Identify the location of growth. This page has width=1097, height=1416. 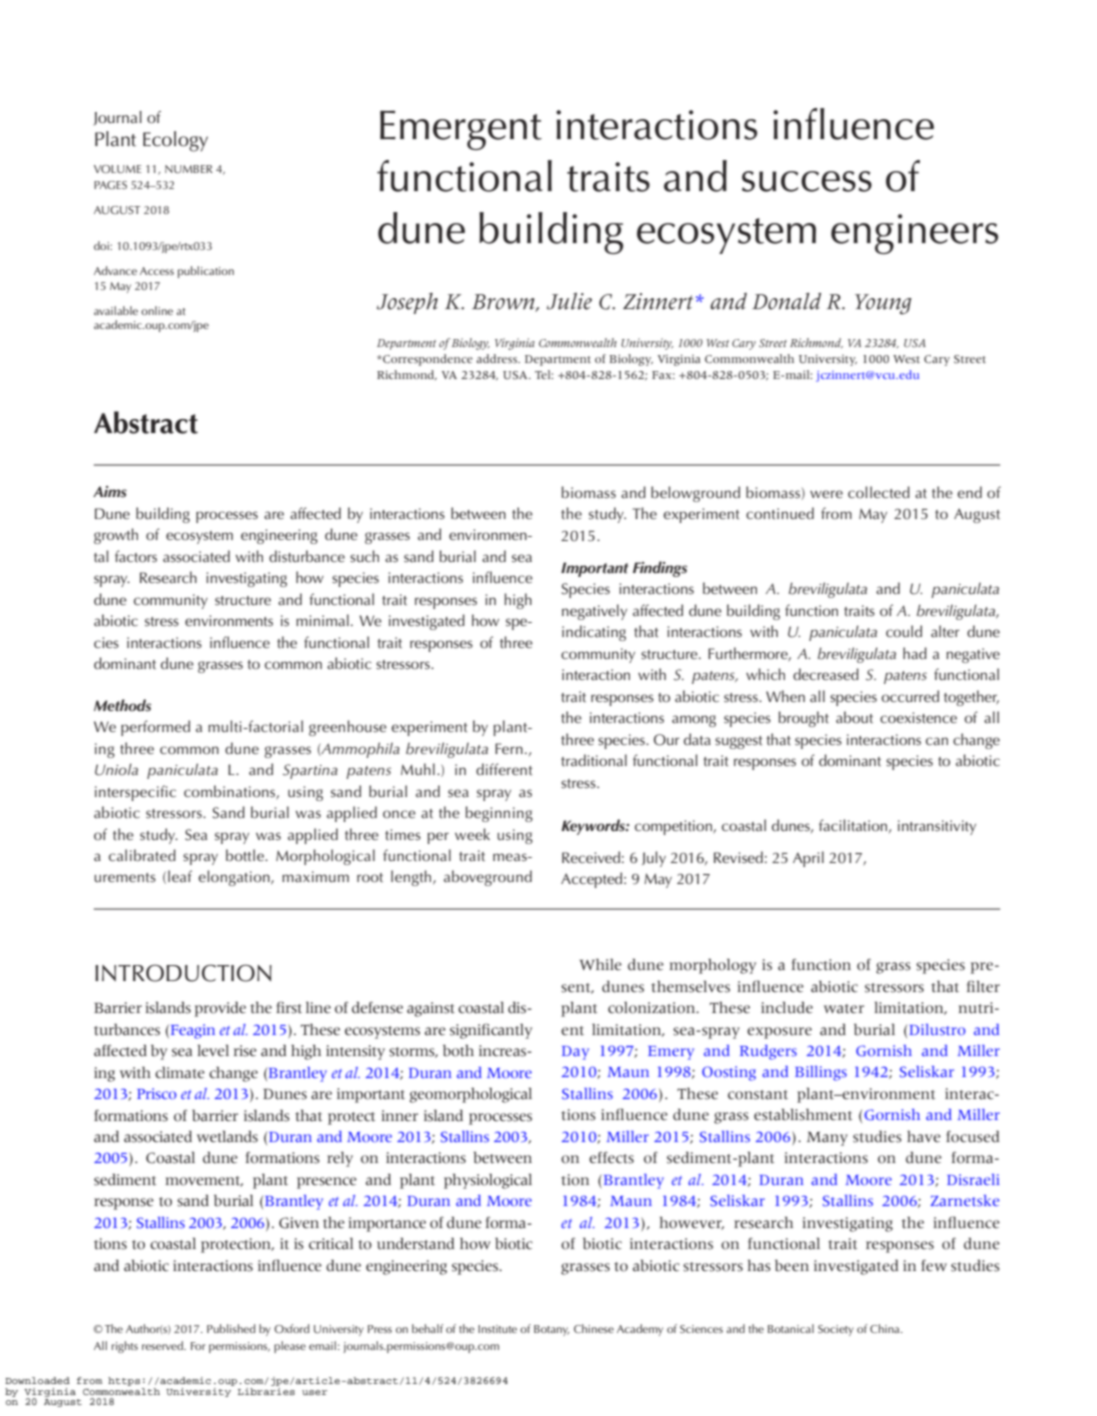
(116, 536).
